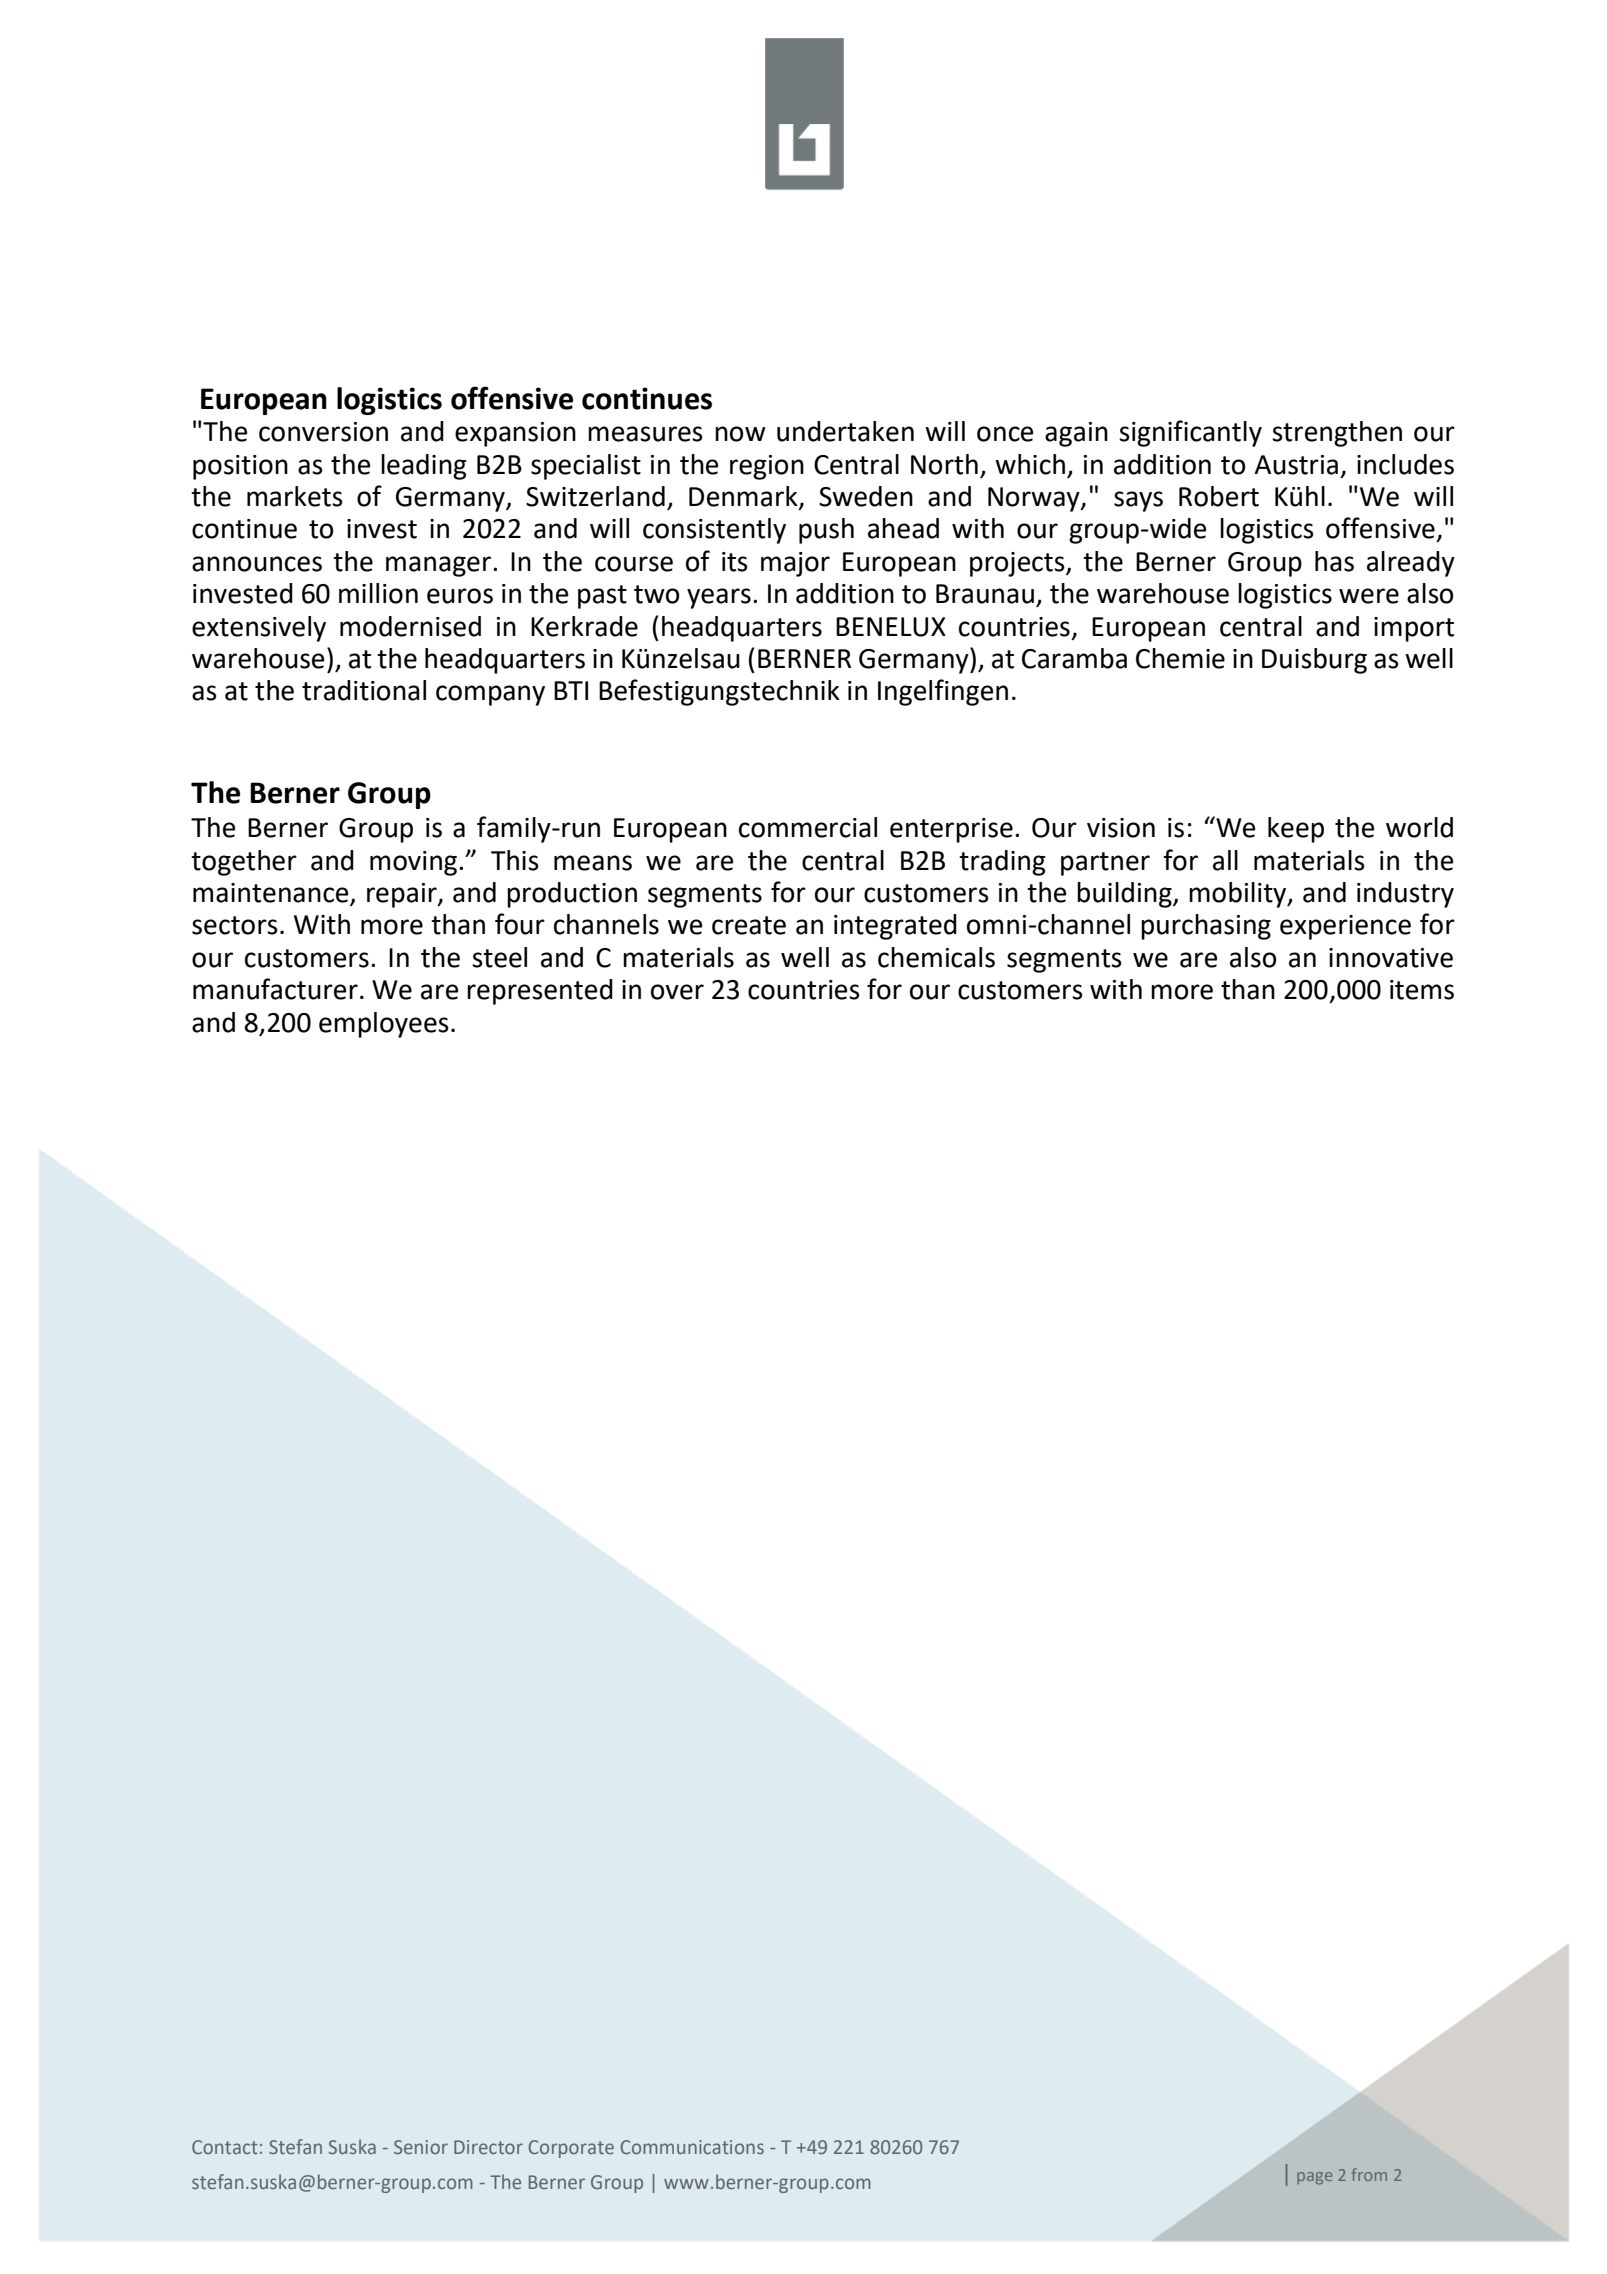 The height and width of the screenshot is (2274, 1607). I want to click on innovative, so click(1391, 958).
